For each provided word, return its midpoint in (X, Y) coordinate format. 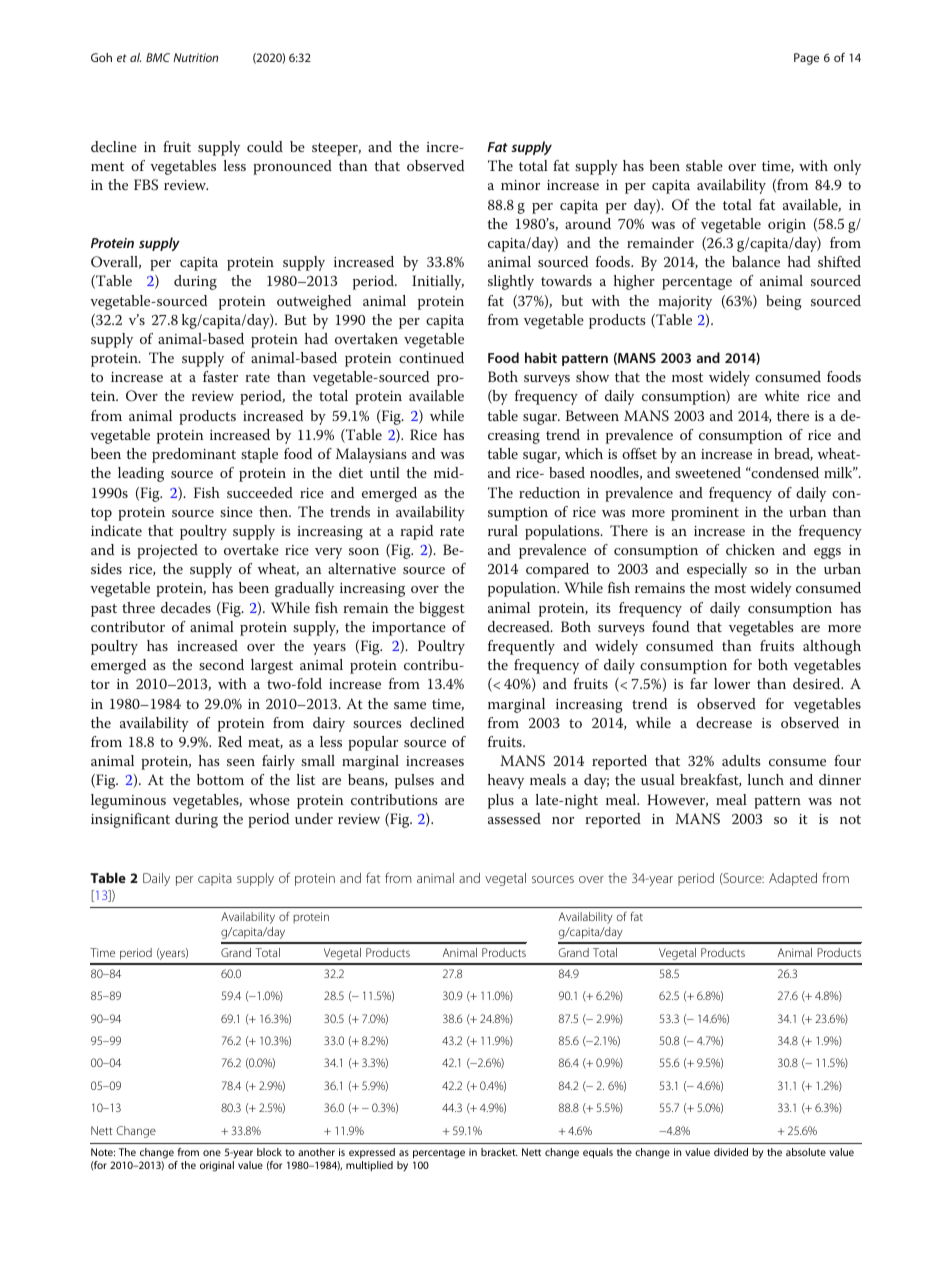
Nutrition (195, 57)
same (410, 705)
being (784, 302)
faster (220, 376)
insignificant (130, 820)
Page (806, 59)
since (236, 512)
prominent (705, 514)
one (212, 1153)
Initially (438, 282)
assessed (514, 818)
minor (520, 185)
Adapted (793, 879)
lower (732, 683)
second (221, 664)
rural (503, 530)
